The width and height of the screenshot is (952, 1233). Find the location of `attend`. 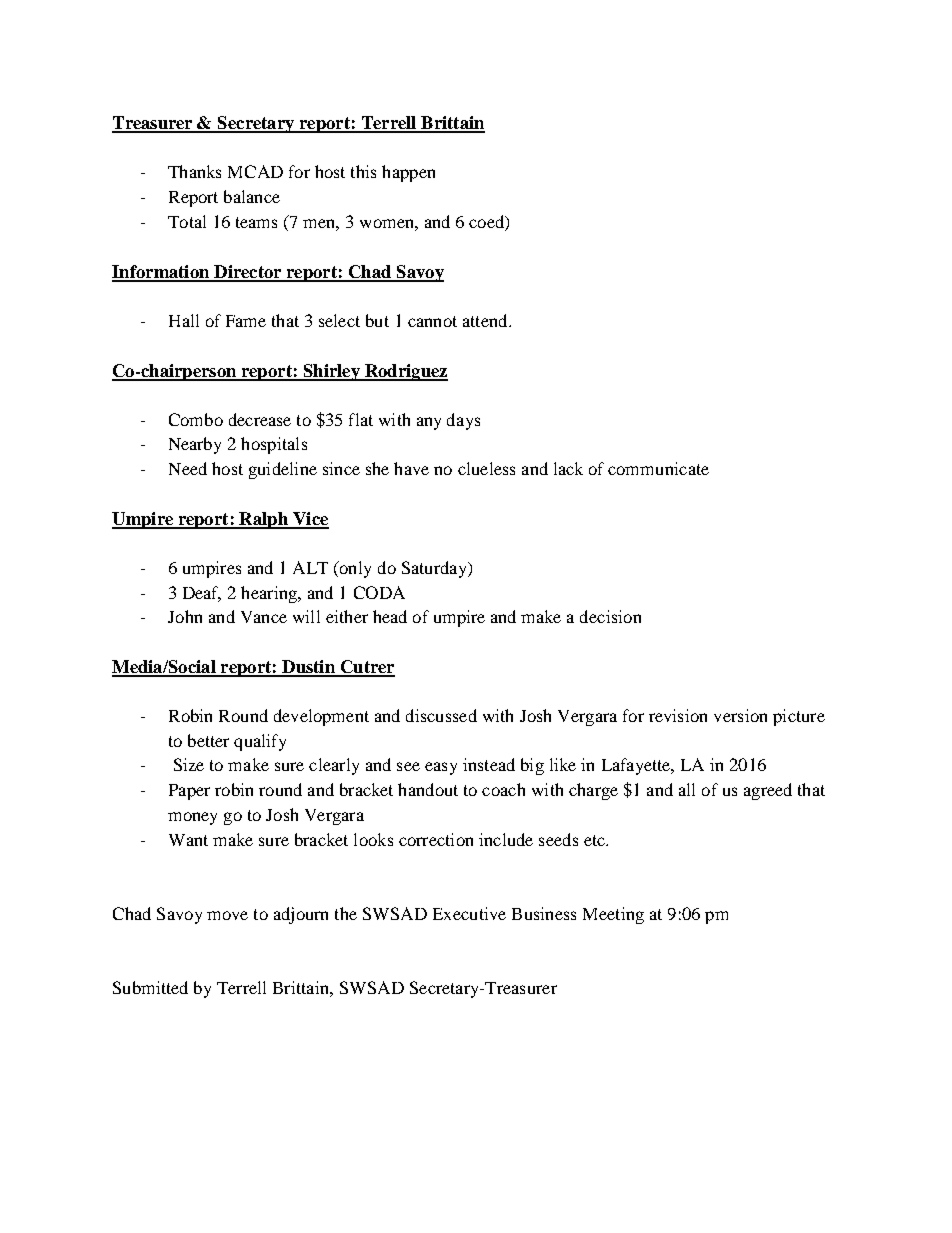

attend is located at coordinates (486, 320).
